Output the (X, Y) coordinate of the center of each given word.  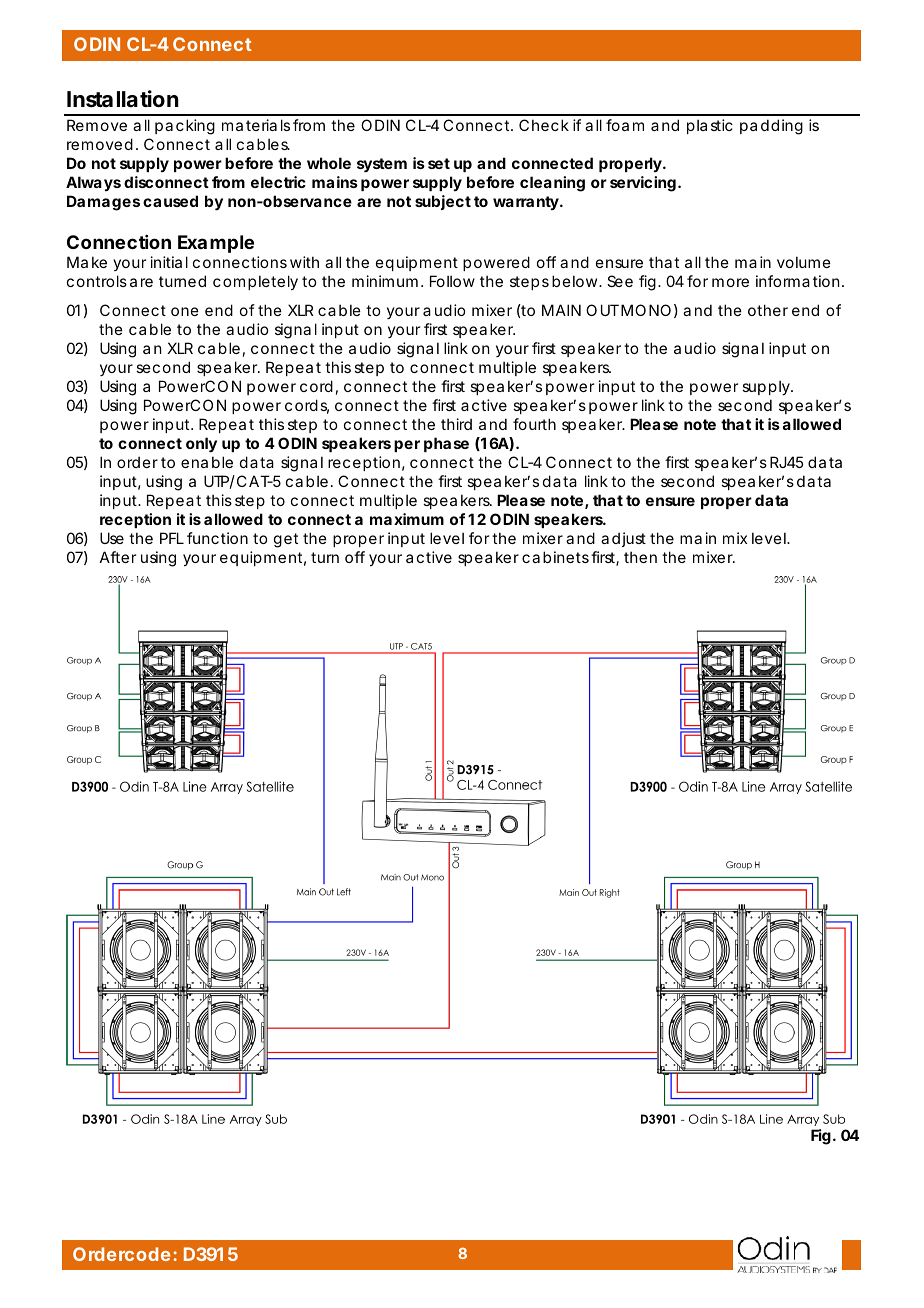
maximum (407, 519)
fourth (534, 424)
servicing (643, 184)
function (217, 538)
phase (446, 444)
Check (544, 125)
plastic (710, 126)
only (201, 445)
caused (170, 201)
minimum (387, 281)
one (185, 311)
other (768, 310)
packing (185, 127)
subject (443, 202)
